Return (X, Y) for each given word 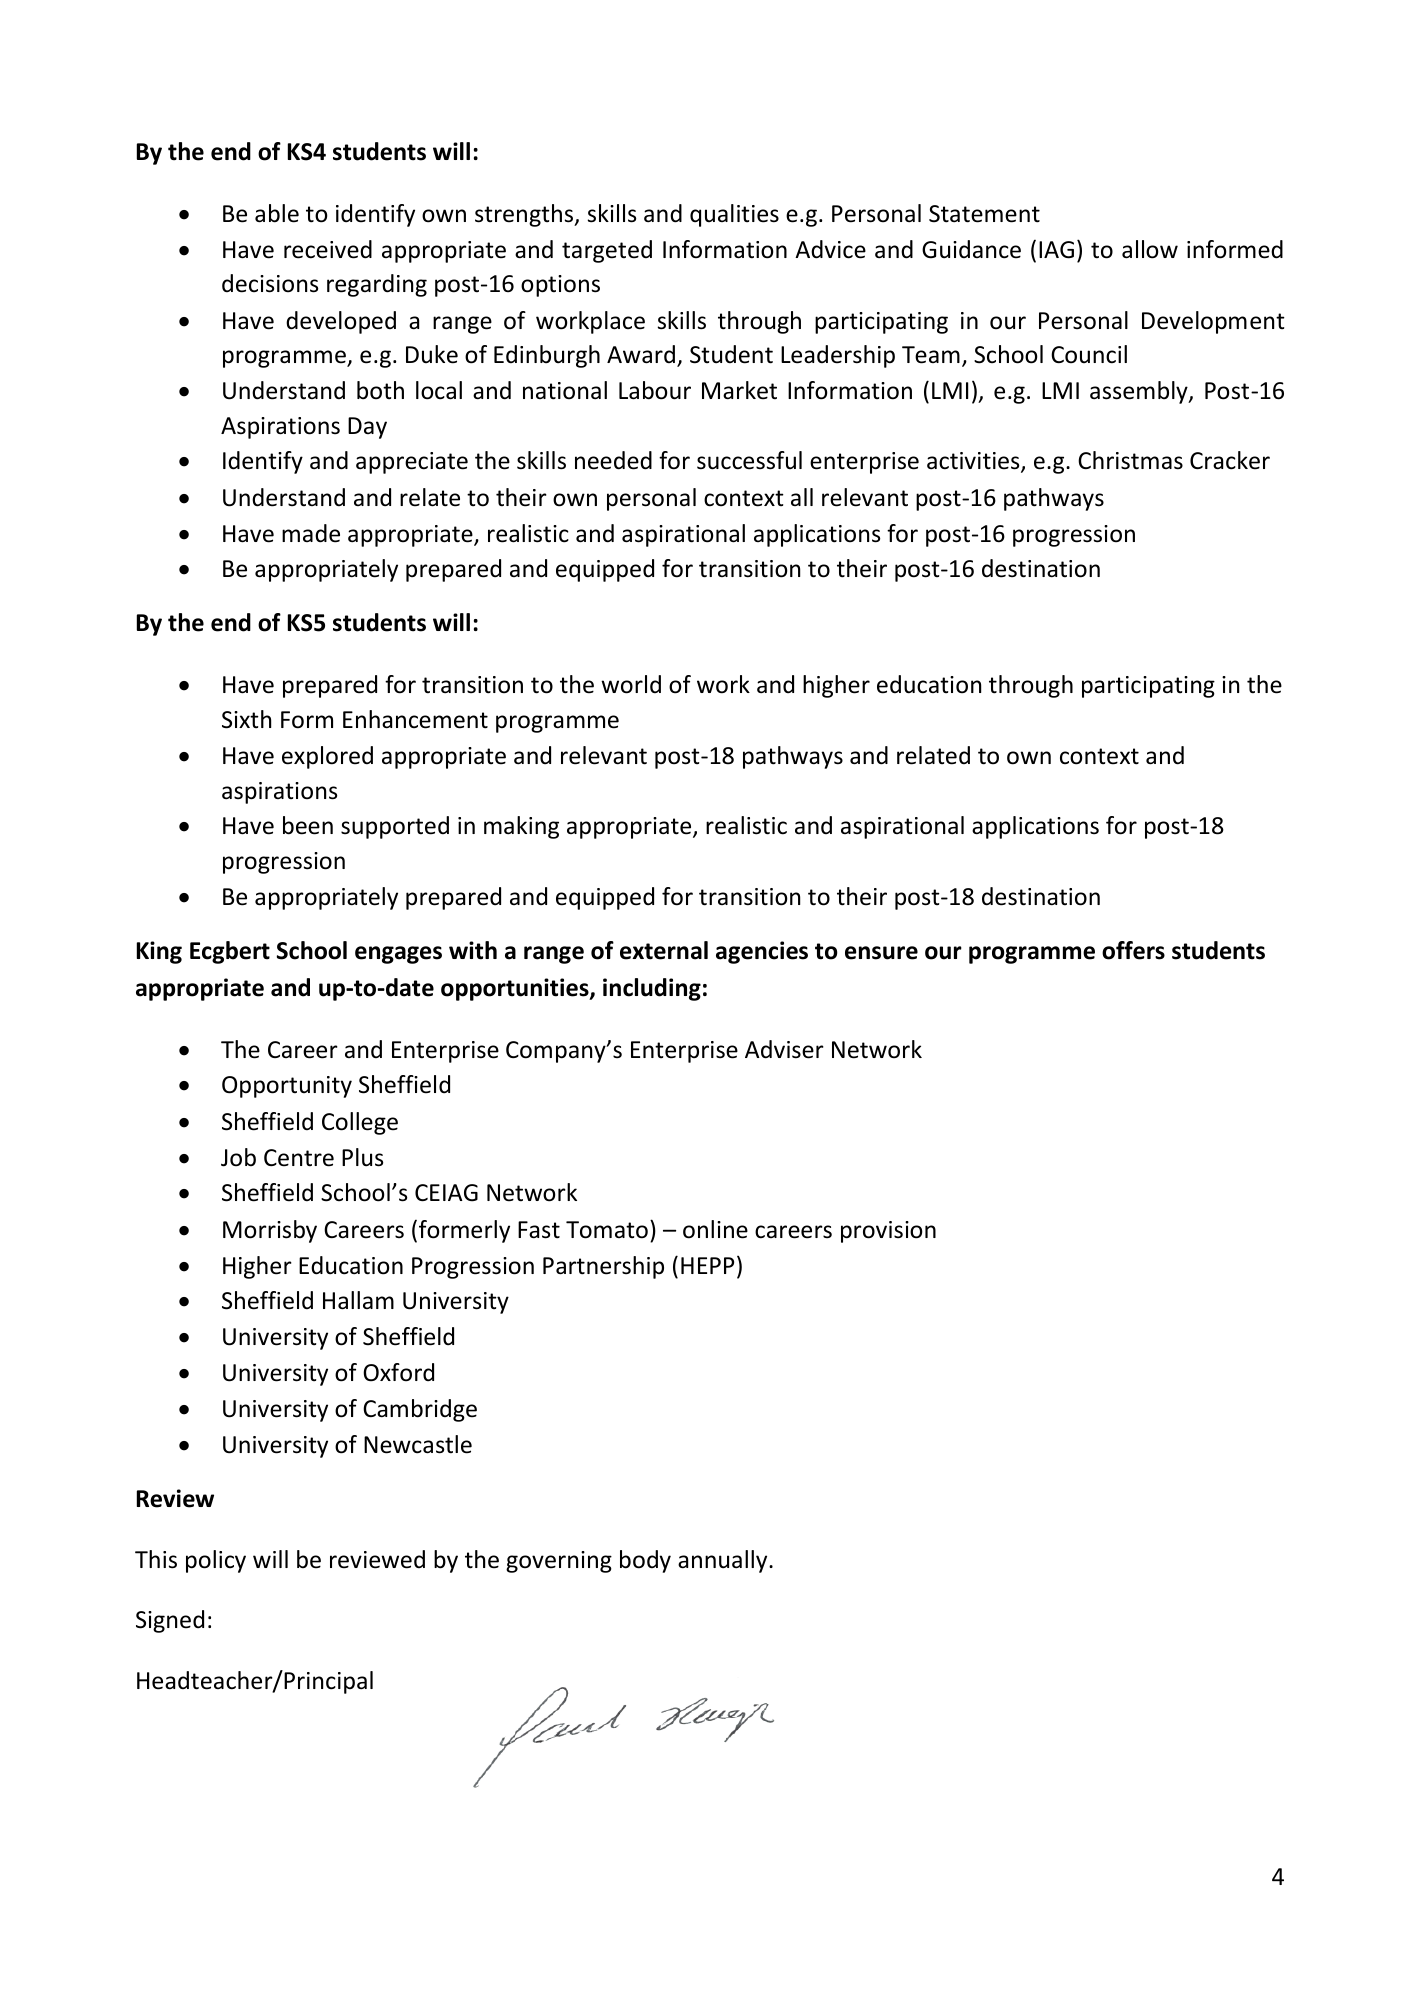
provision (888, 1232)
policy (216, 1561)
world (631, 684)
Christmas (1130, 460)
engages (398, 955)
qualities (734, 215)
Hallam (358, 1300)
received (328, 249)
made (311, 533)
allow (1150, 249)
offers (1133, 950)
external (664, 950)
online (715, 1229)
